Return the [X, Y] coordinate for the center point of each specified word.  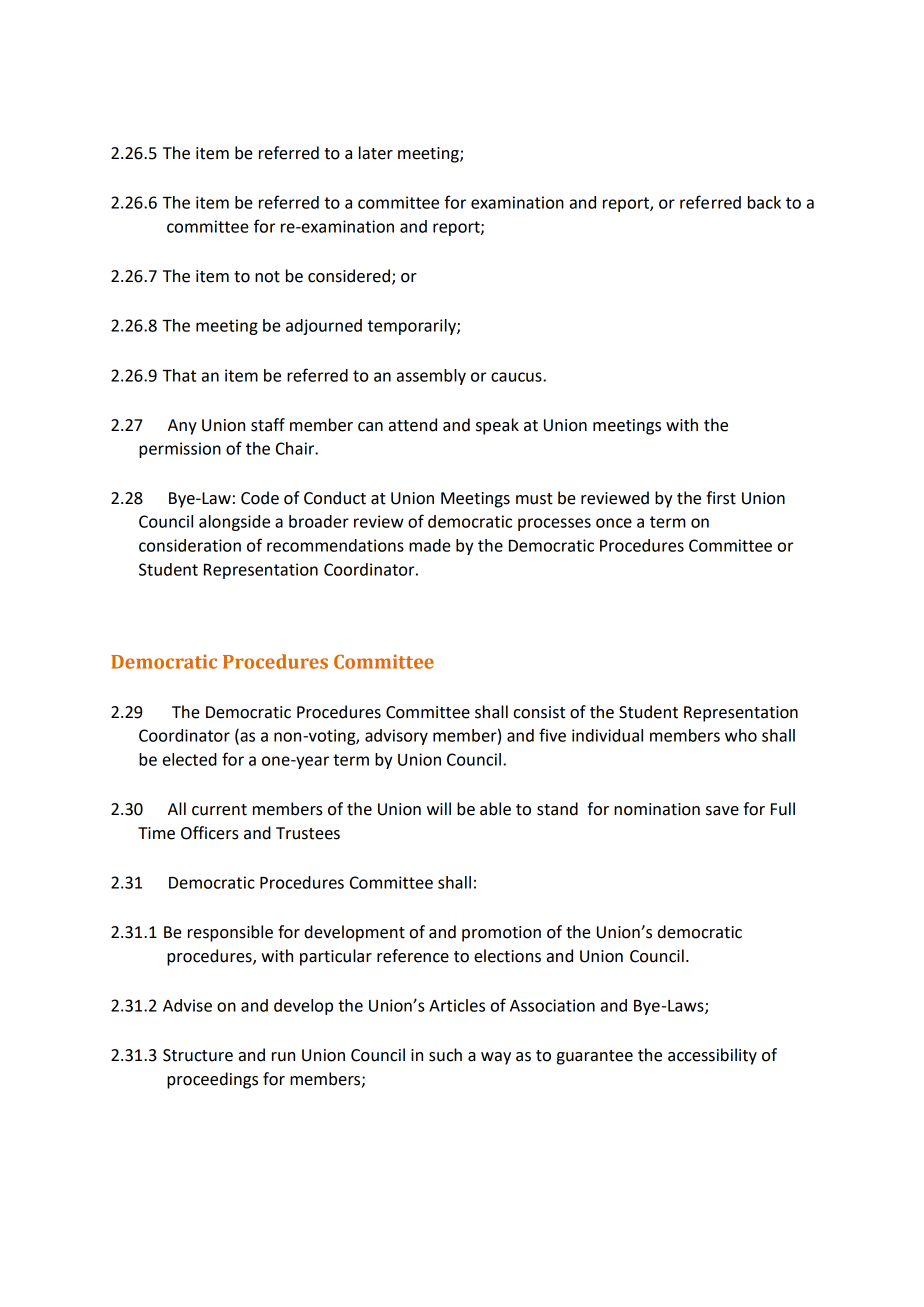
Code [260, 498]
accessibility [712, 1056]
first [721, 498]
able [495, 809]
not [267, 277]
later [376, 153]
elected [190, 759]
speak [497, 426]
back [764, 202]
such [445, 1055]
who [741, 735]
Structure [198, 1055]
